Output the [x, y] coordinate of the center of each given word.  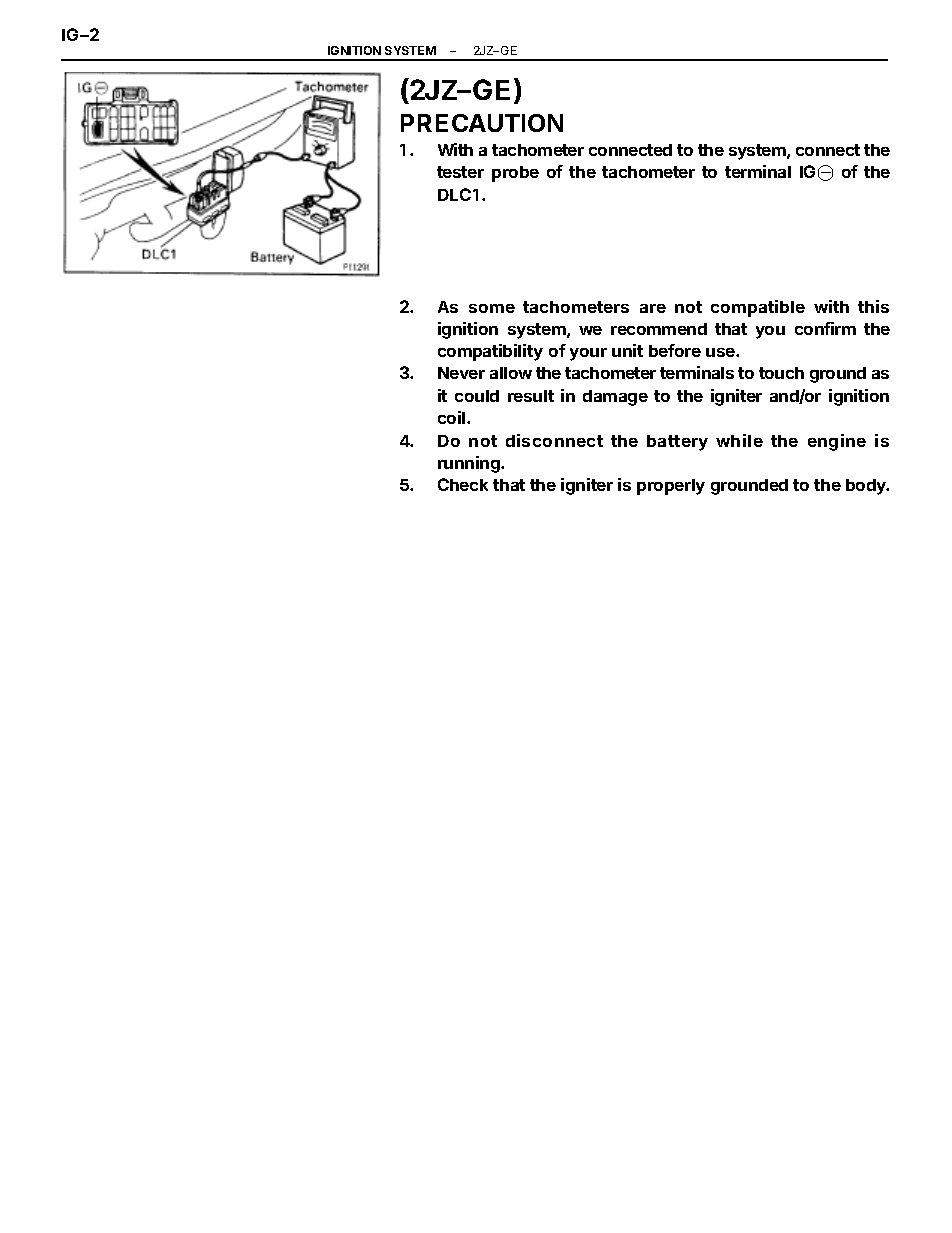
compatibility [490, 352]
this [873, 306]
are [653, 308]
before [675, 350]
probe [515, 174]
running [470, 464]
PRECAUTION [482, 123]
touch [781, 373]
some [492, 308]
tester [460, 172]
